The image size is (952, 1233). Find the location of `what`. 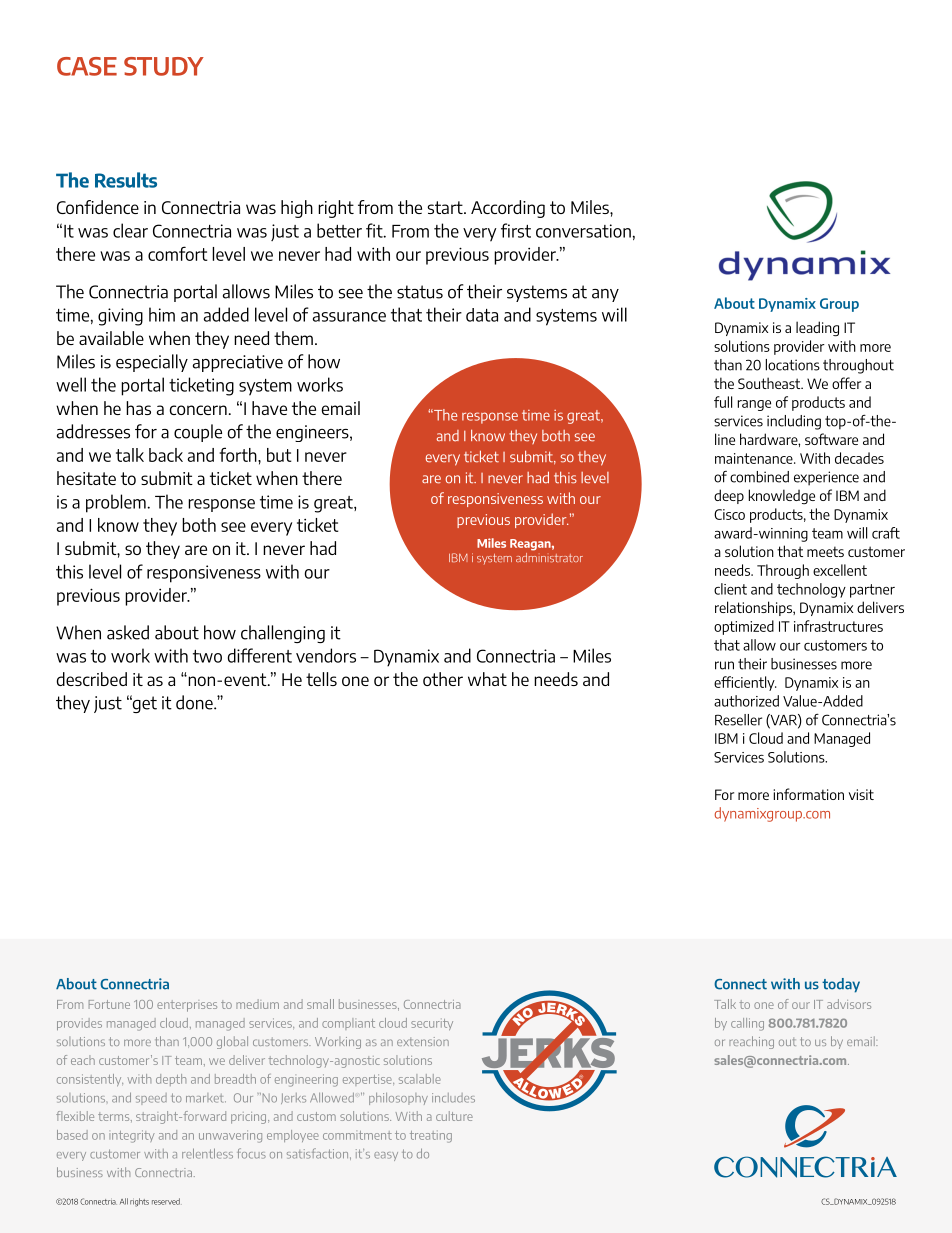

what is located at coordinates (487, 679).
